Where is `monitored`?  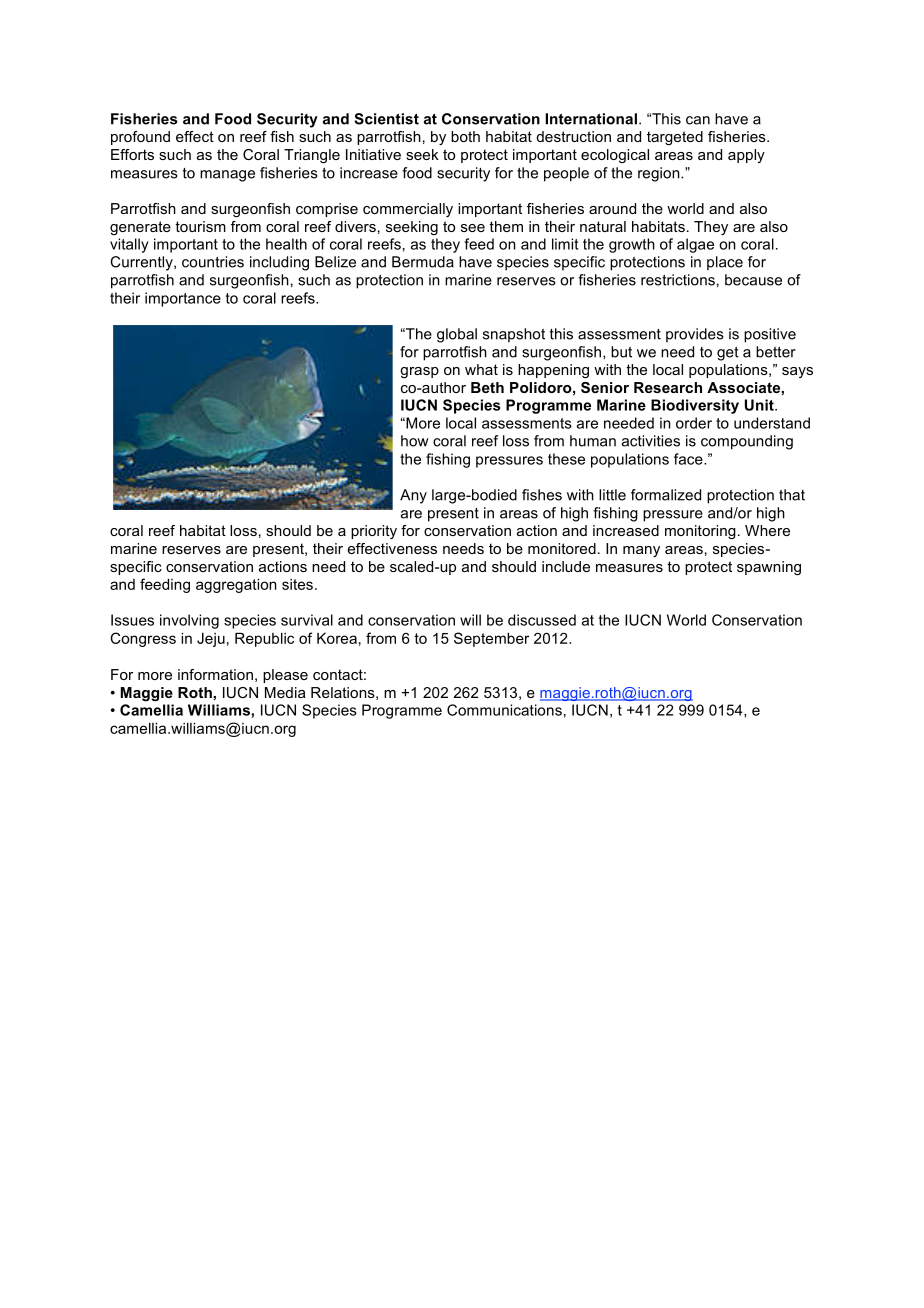 monitored is located at coordinates (562, 548).
